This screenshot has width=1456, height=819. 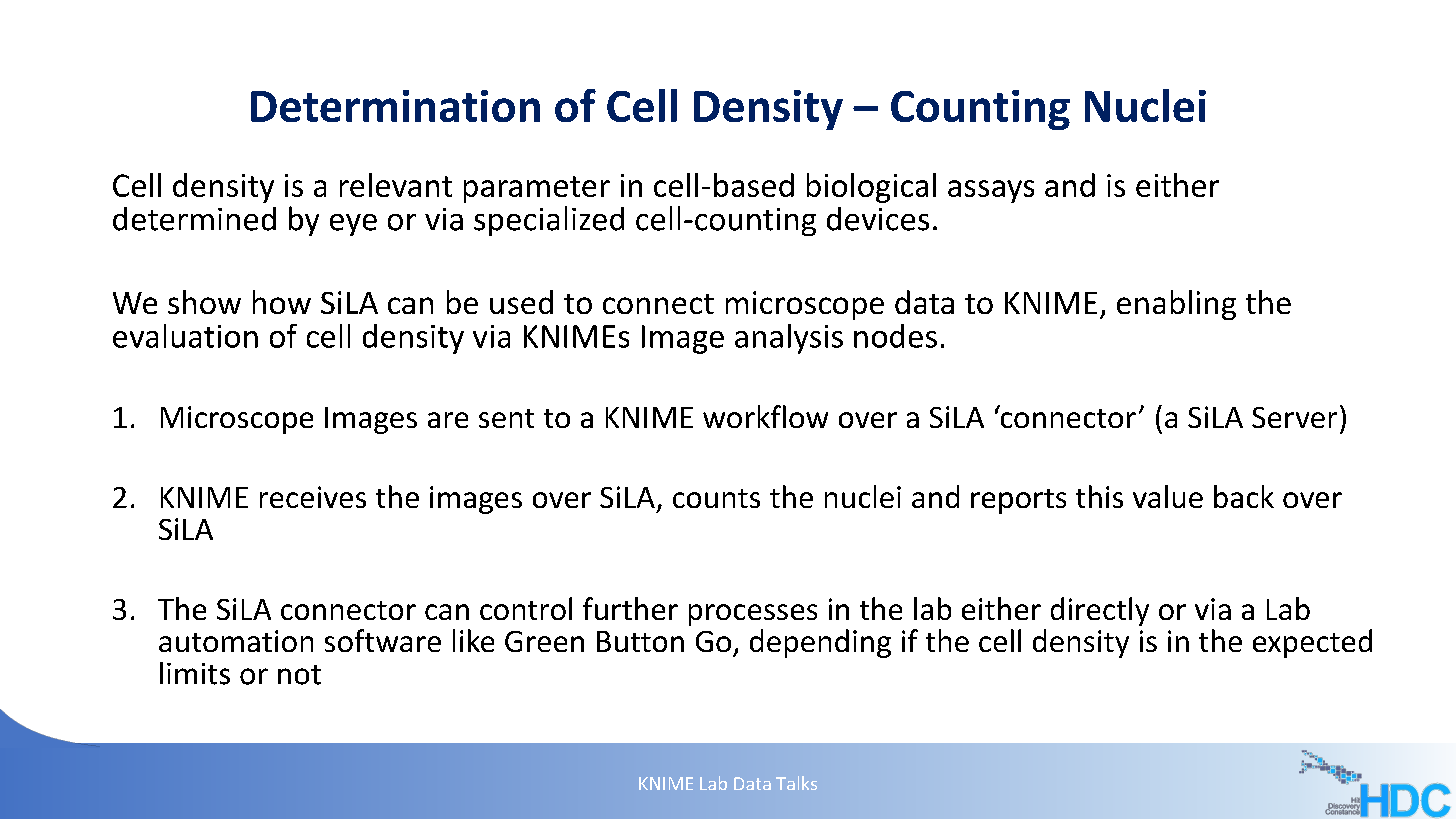 I want to click on workflow, so click(x=765, y=416).
